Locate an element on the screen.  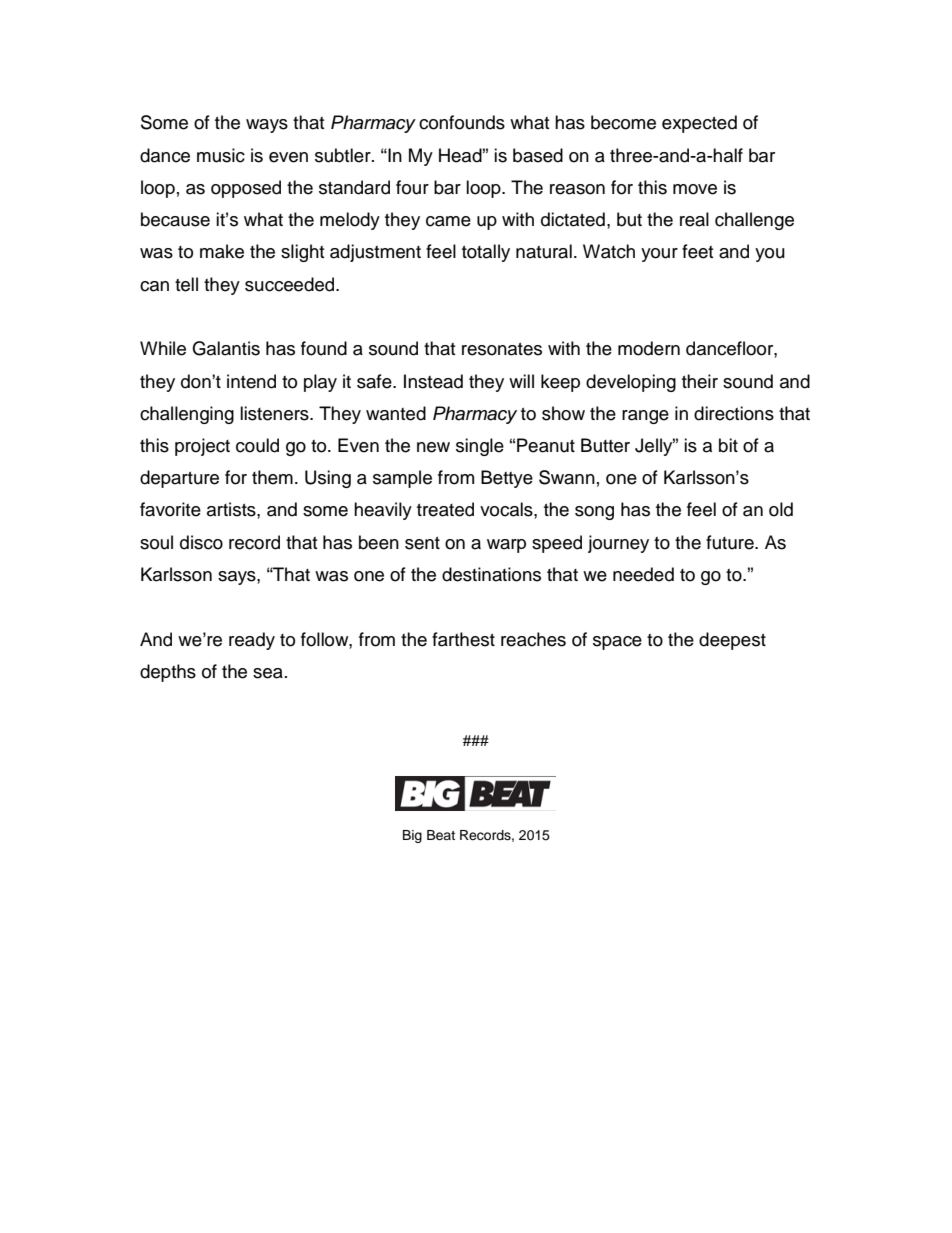
expected is located at coordinates (699, 124).
